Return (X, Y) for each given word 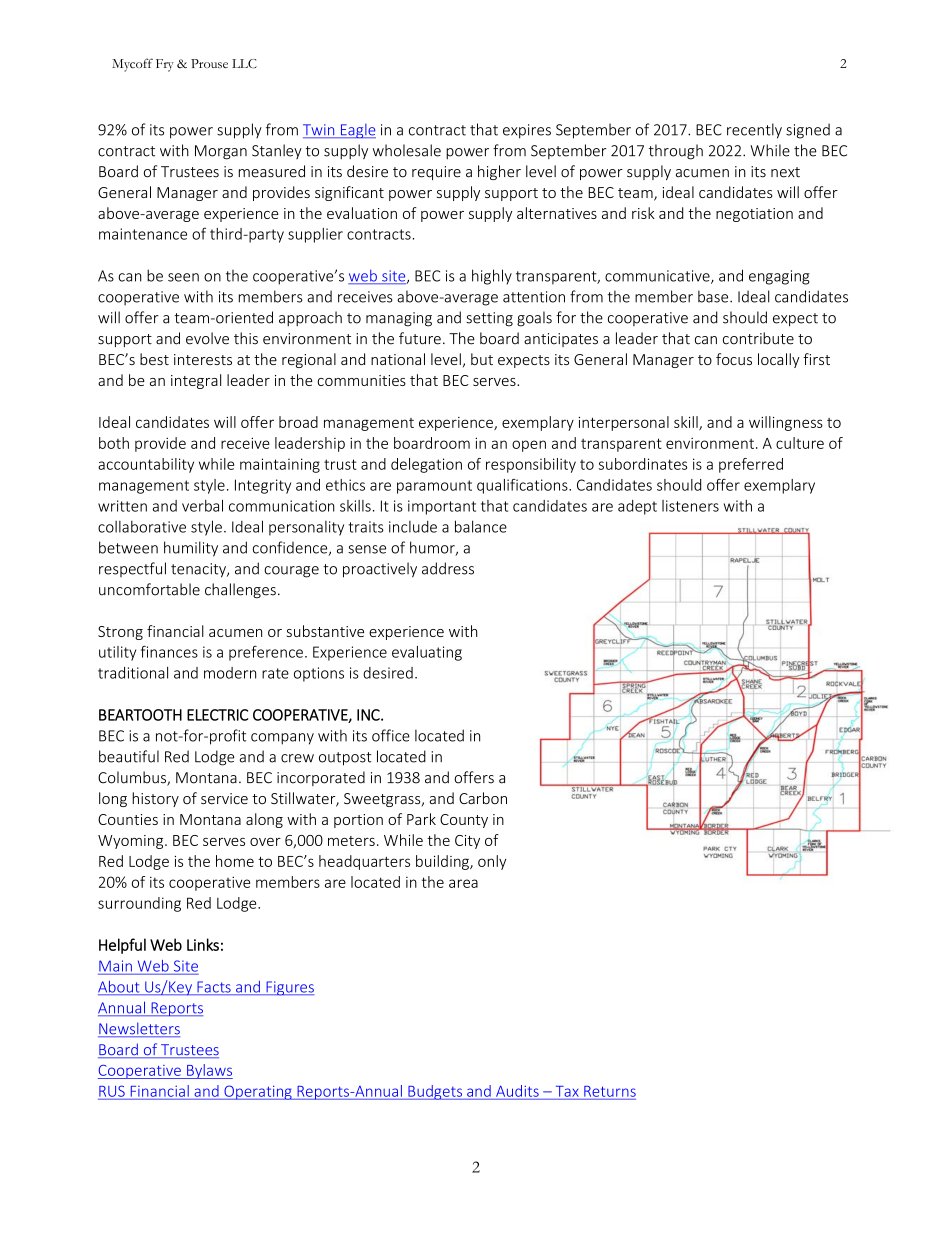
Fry (165, 65)
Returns (610, 1091)
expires (527, 131)
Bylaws (209, 1071)
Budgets (435, 1092)
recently (754, 131)
